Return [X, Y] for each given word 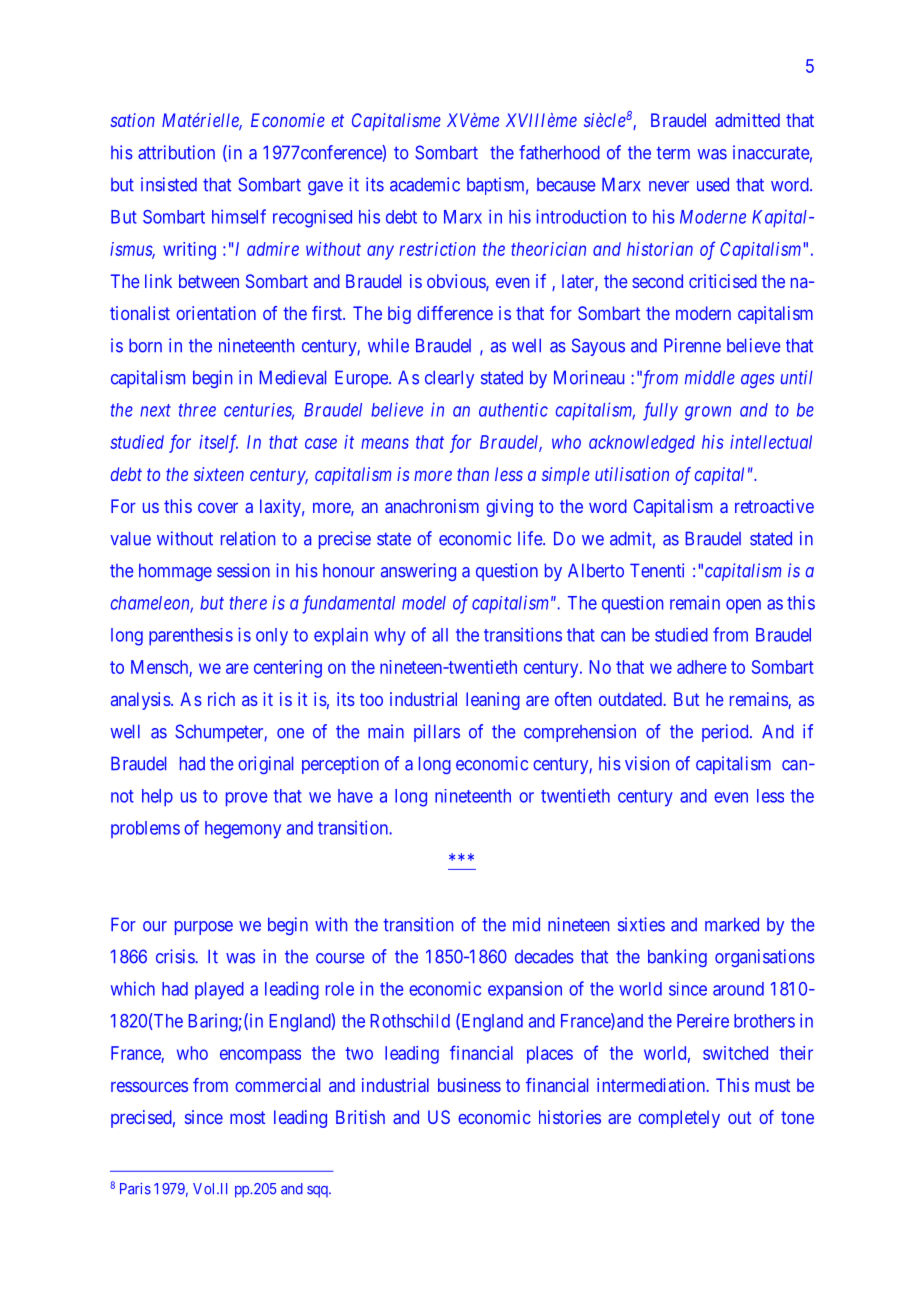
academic [425, 184]
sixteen [219, 474]
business [469, 1085]
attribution [176, 152]
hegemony [243, 830]
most [247, 1117]
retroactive [774, 506]
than [473, 474]
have [355, 796]
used [713, 184]
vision [647, 763]
